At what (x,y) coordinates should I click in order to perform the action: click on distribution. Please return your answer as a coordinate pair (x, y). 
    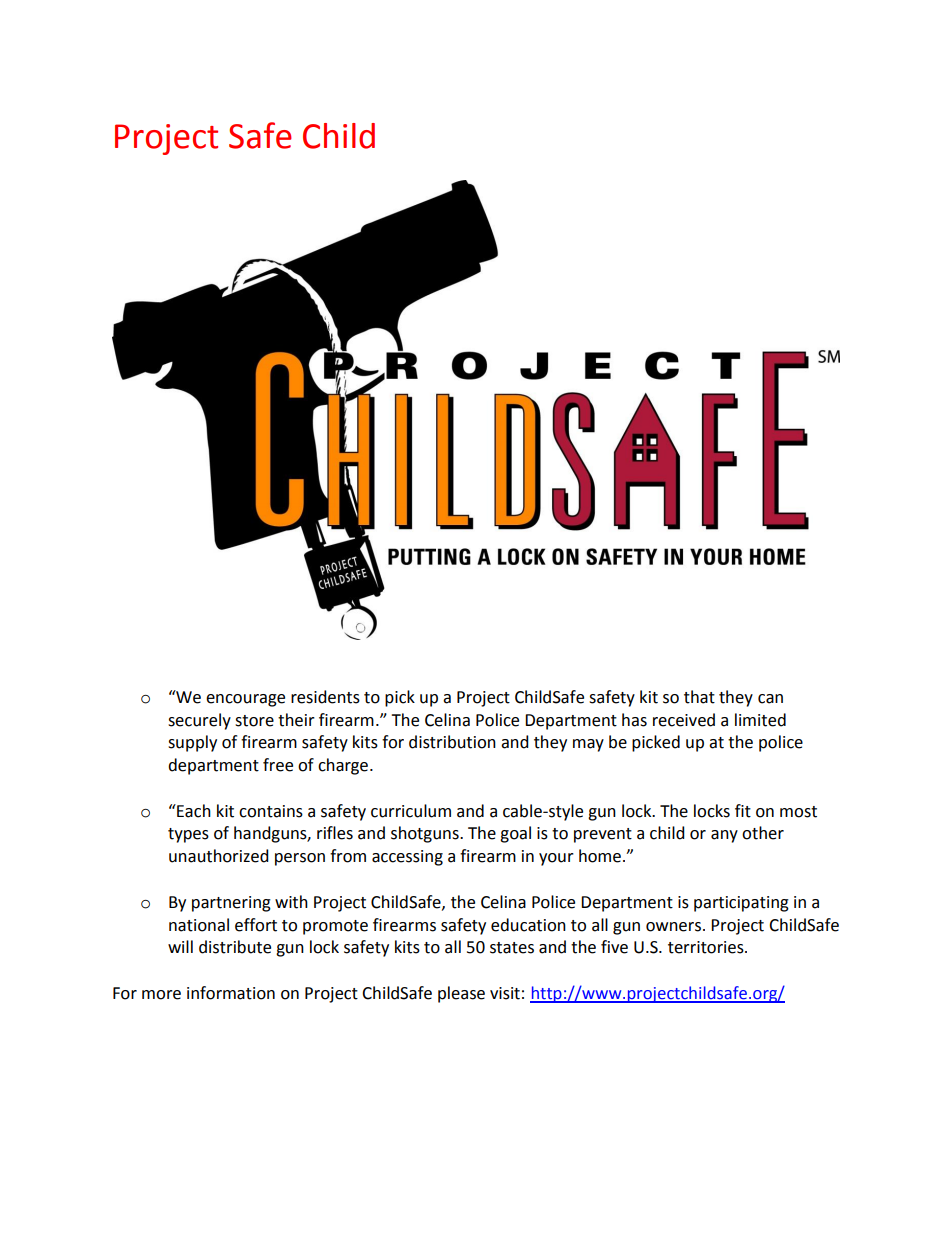
    Looking at the image, I should click on (452, 742).
